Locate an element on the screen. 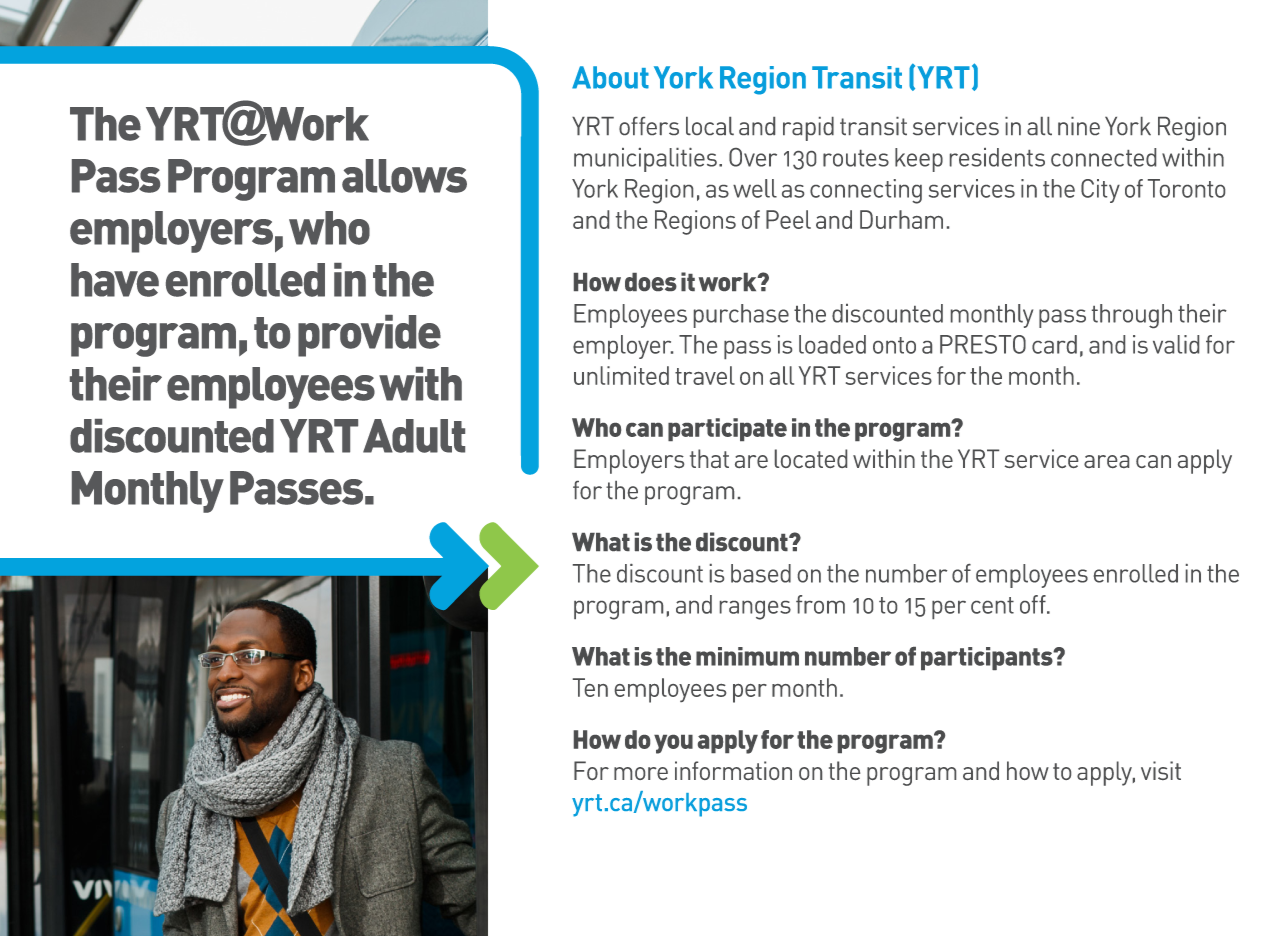 The height and width of the screenshot is (936, 1288). nine is located at coordinates (1079, 126).
